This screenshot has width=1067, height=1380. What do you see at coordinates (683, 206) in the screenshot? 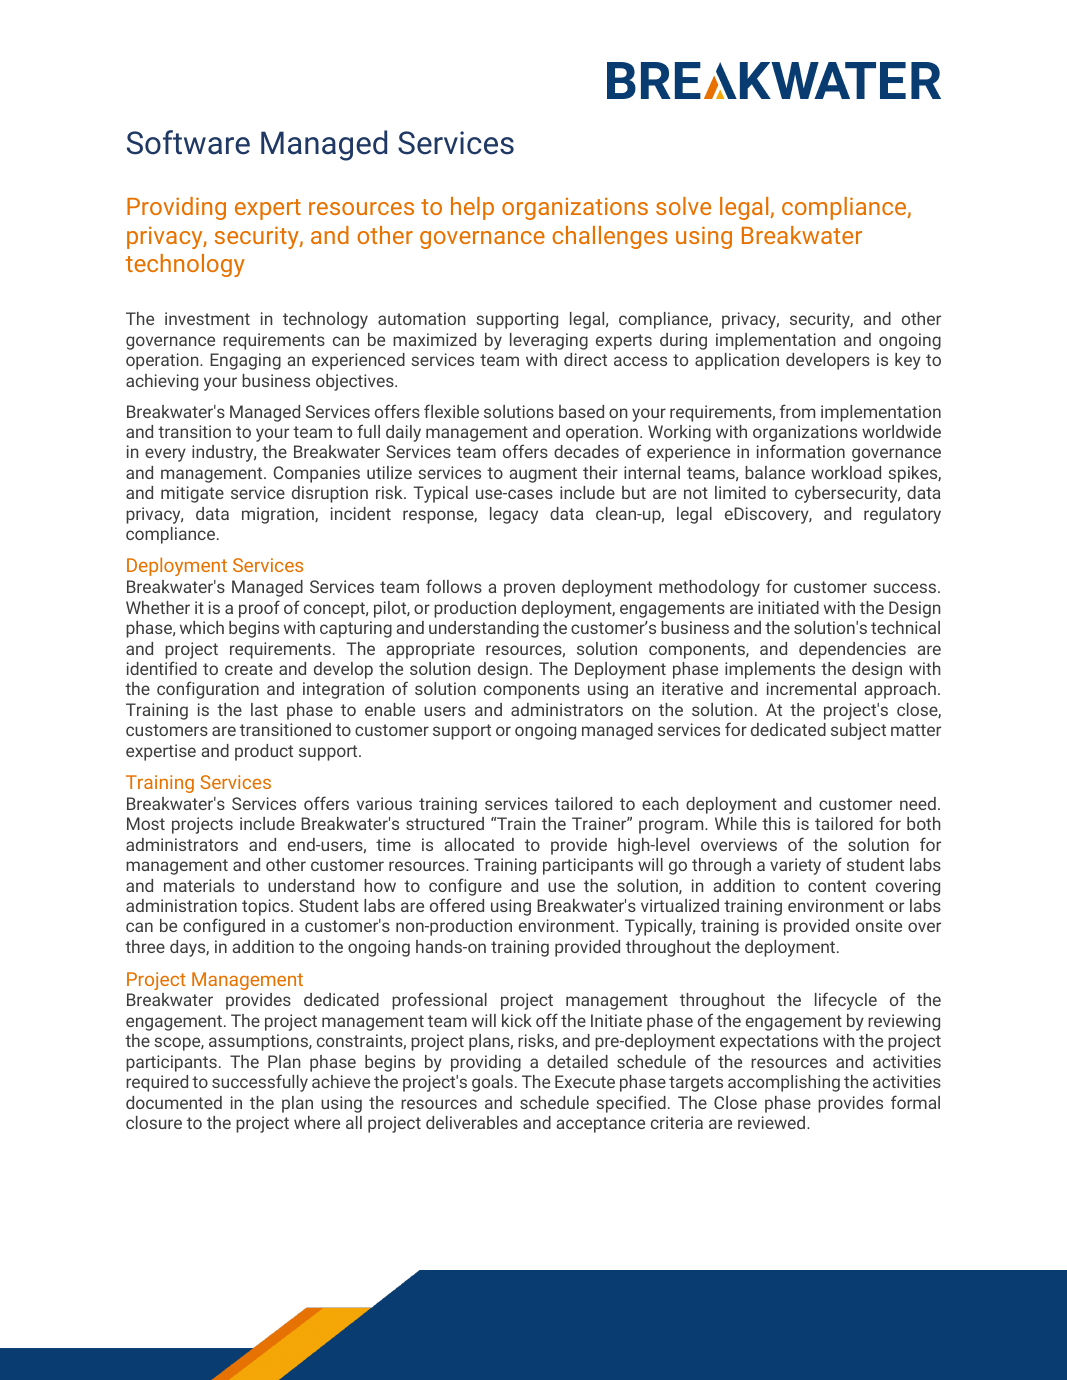
I see `solve` at bounding box center [683, 206].
